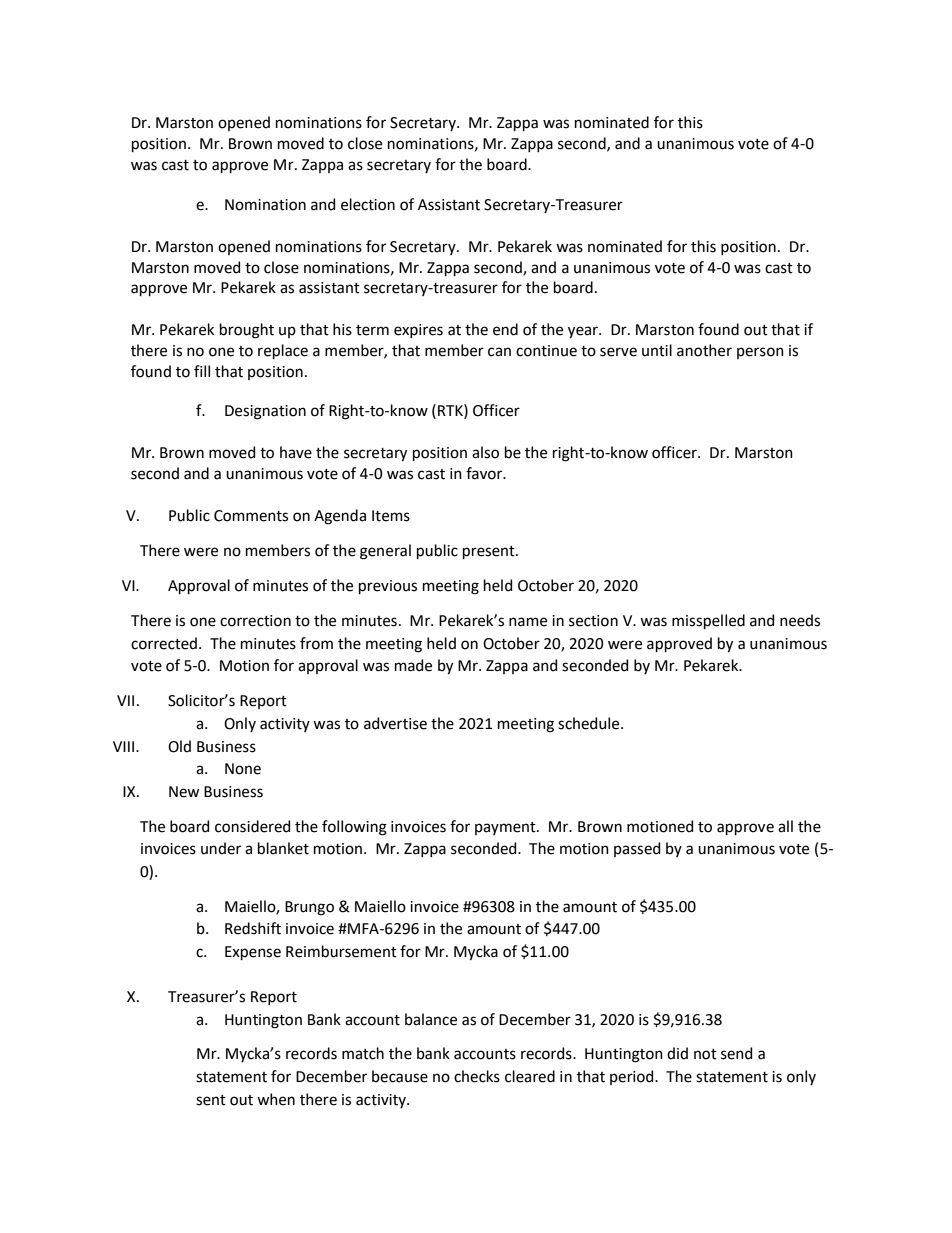 This screenshot has width=952, height=1233. What do you see at coordinates (276, 1099) in the screenshot?
I see `when` at bounding box center [276, 1099].
